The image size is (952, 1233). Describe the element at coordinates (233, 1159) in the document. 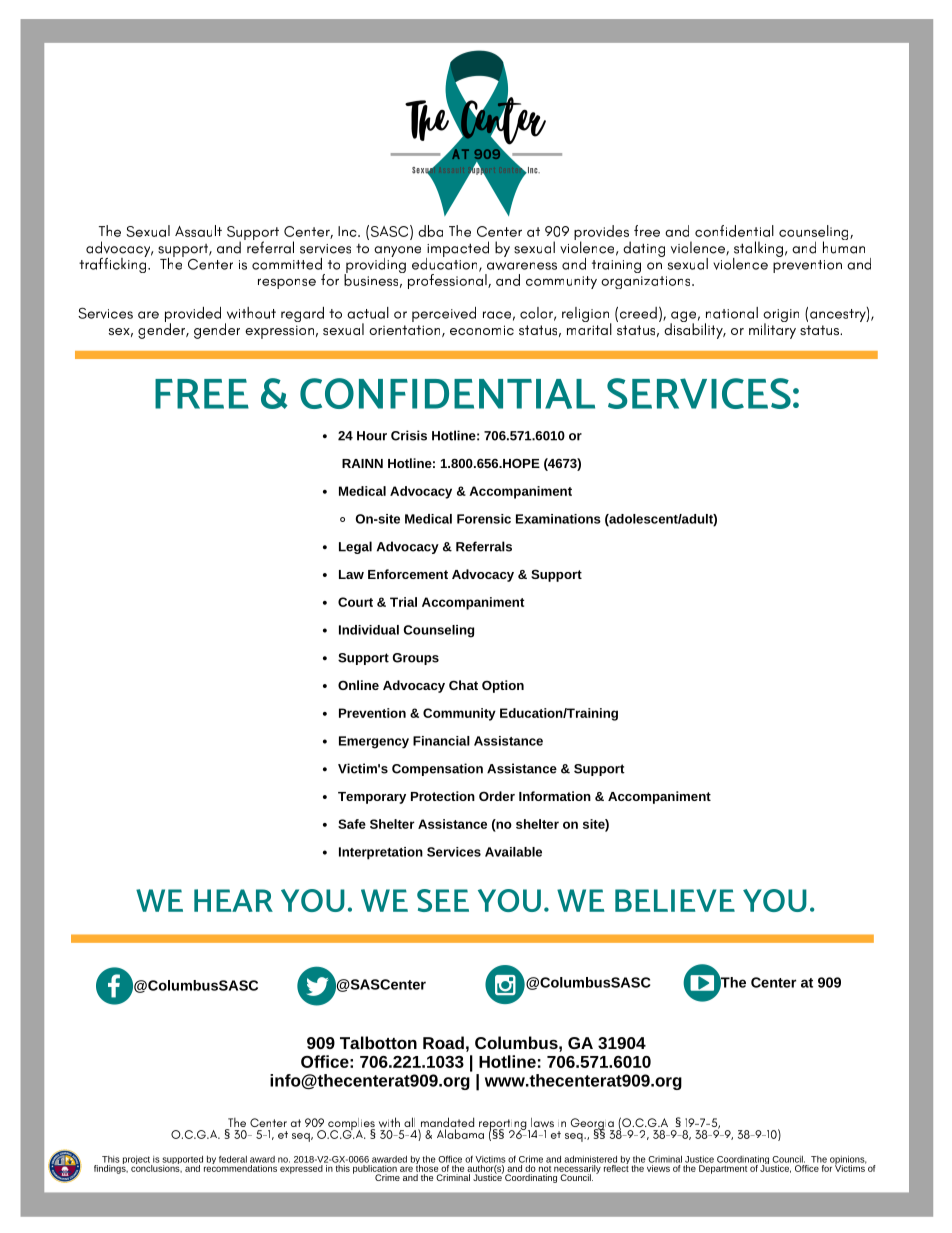

I see `federal` at that location.
